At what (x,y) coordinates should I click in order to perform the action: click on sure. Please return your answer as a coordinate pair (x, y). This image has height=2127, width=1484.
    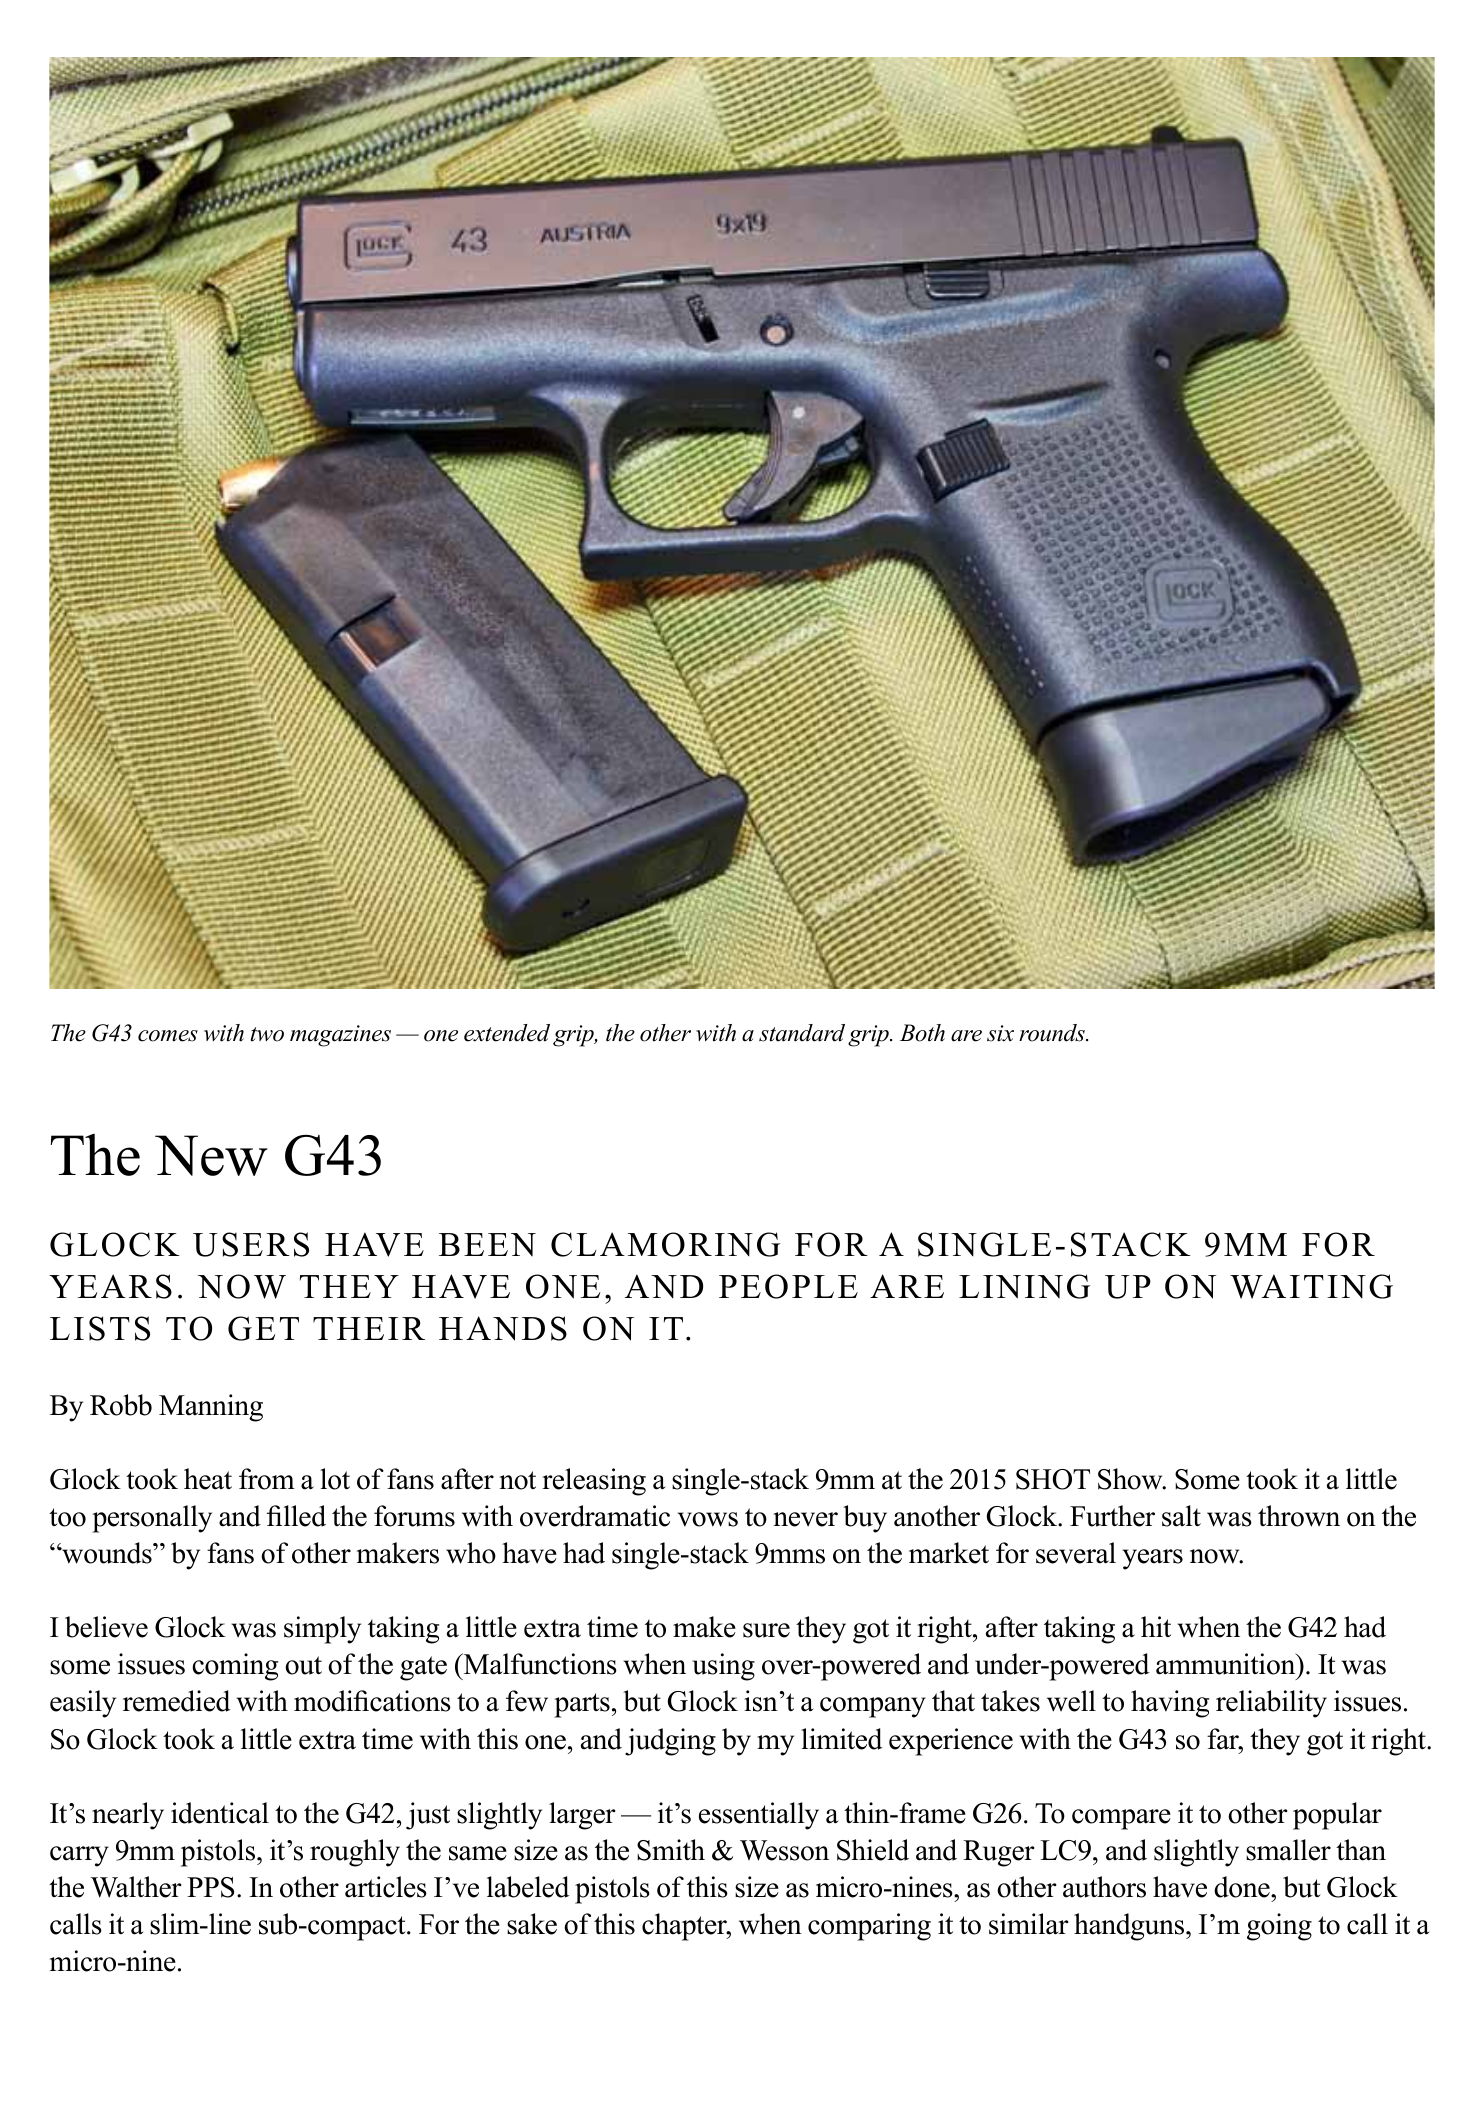
    Looking at the image, I should click on (766, 1630).
